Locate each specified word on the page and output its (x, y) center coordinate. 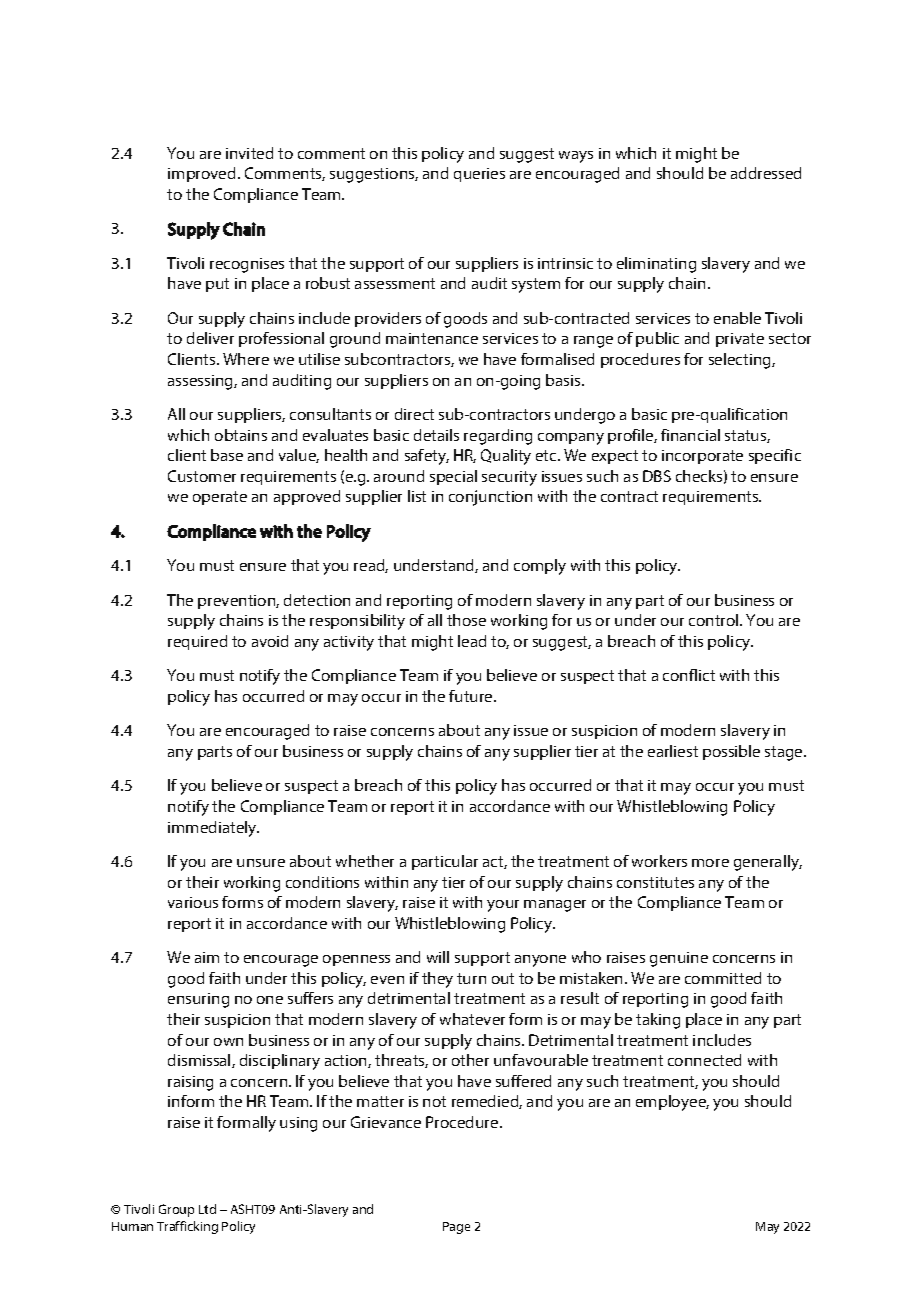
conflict (689, 675)
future (472, 696)
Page (456, 1228)
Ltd (207, 1209)
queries (479, 175)
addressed (766, 173)
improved (201, 174)
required (197, 642)
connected (704, 1060)
